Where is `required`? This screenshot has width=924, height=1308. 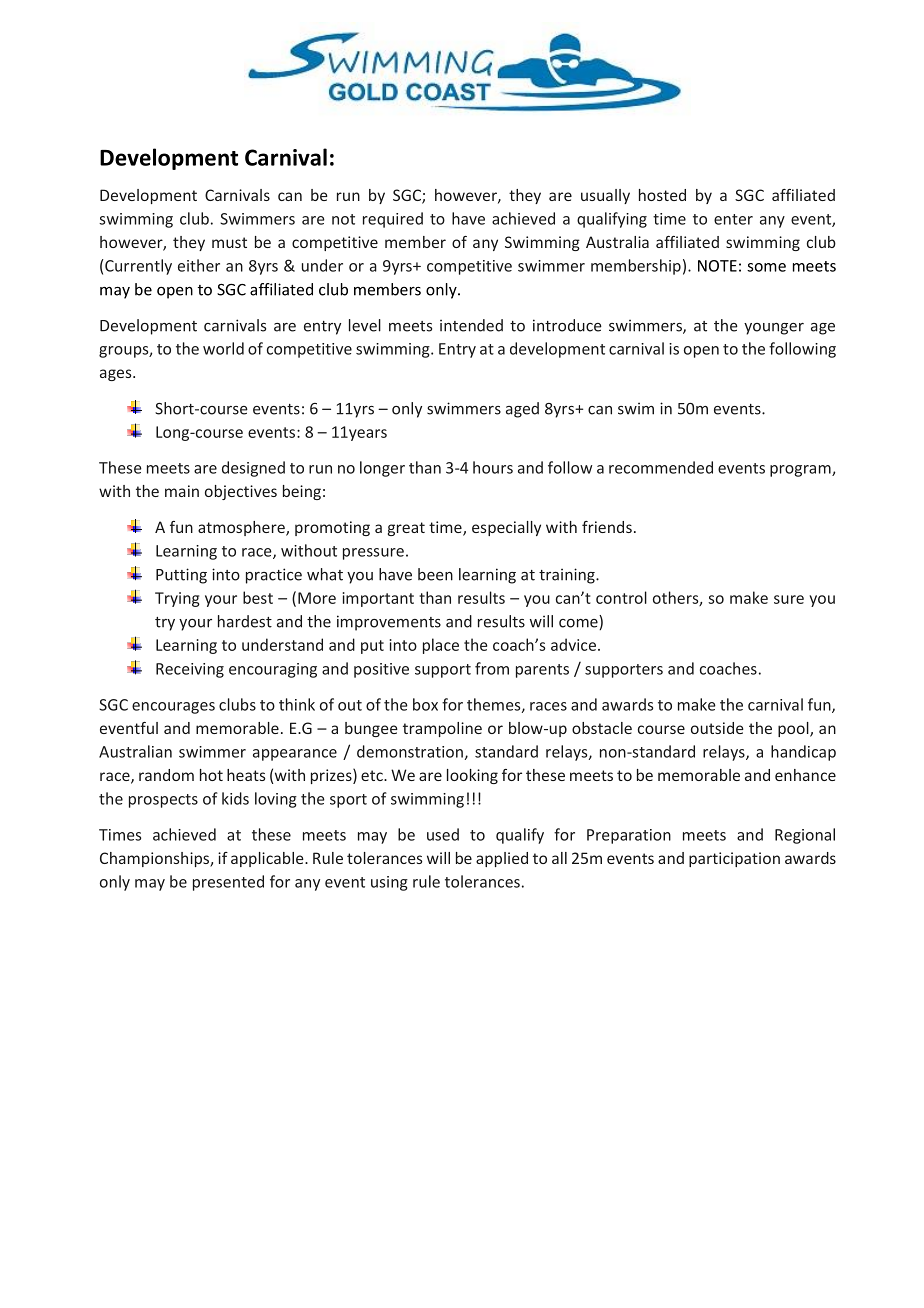 required is located at coordinates (393, 220).
